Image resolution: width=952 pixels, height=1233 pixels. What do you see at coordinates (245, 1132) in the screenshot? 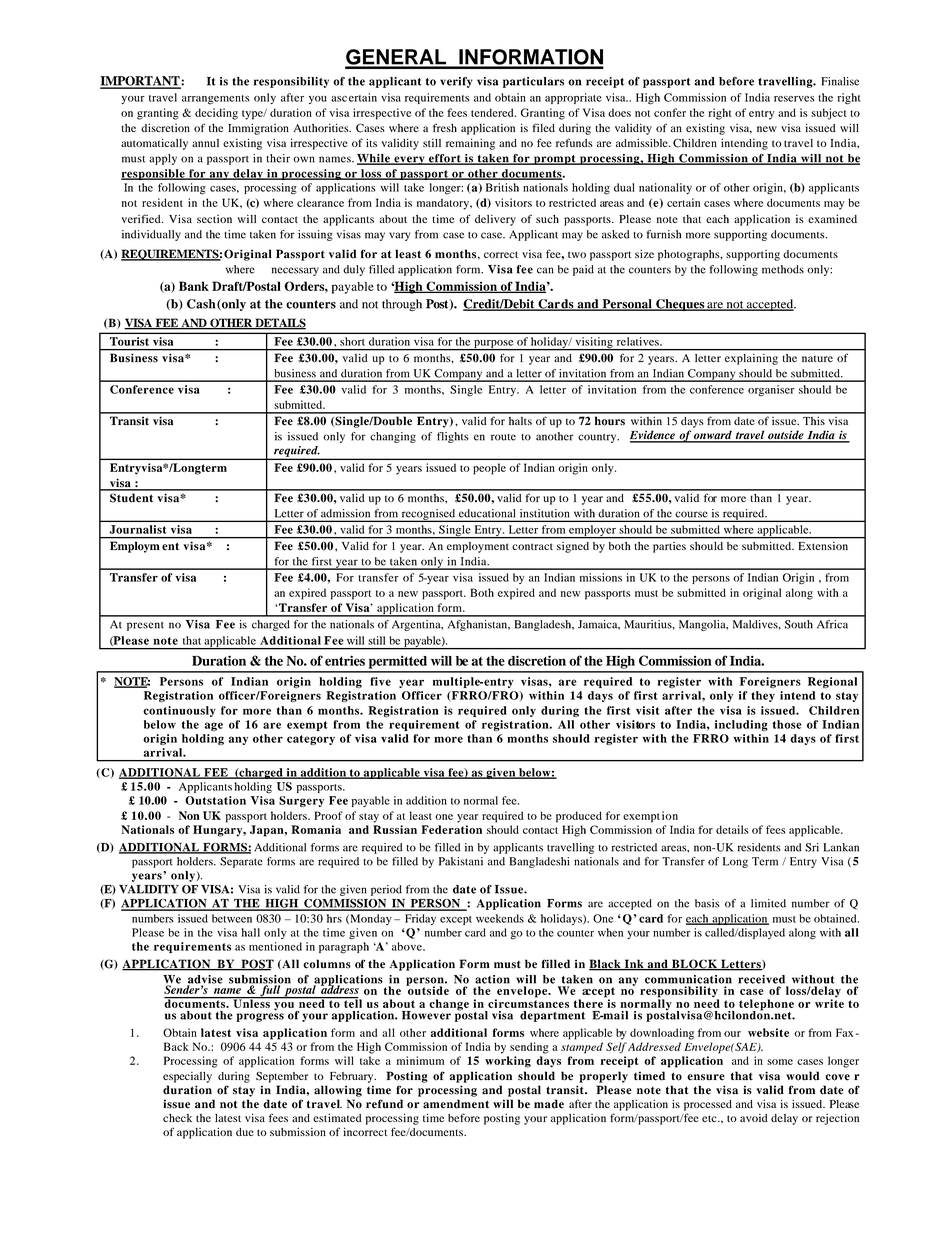
I see `due` at bounding box center [245, 1132].
